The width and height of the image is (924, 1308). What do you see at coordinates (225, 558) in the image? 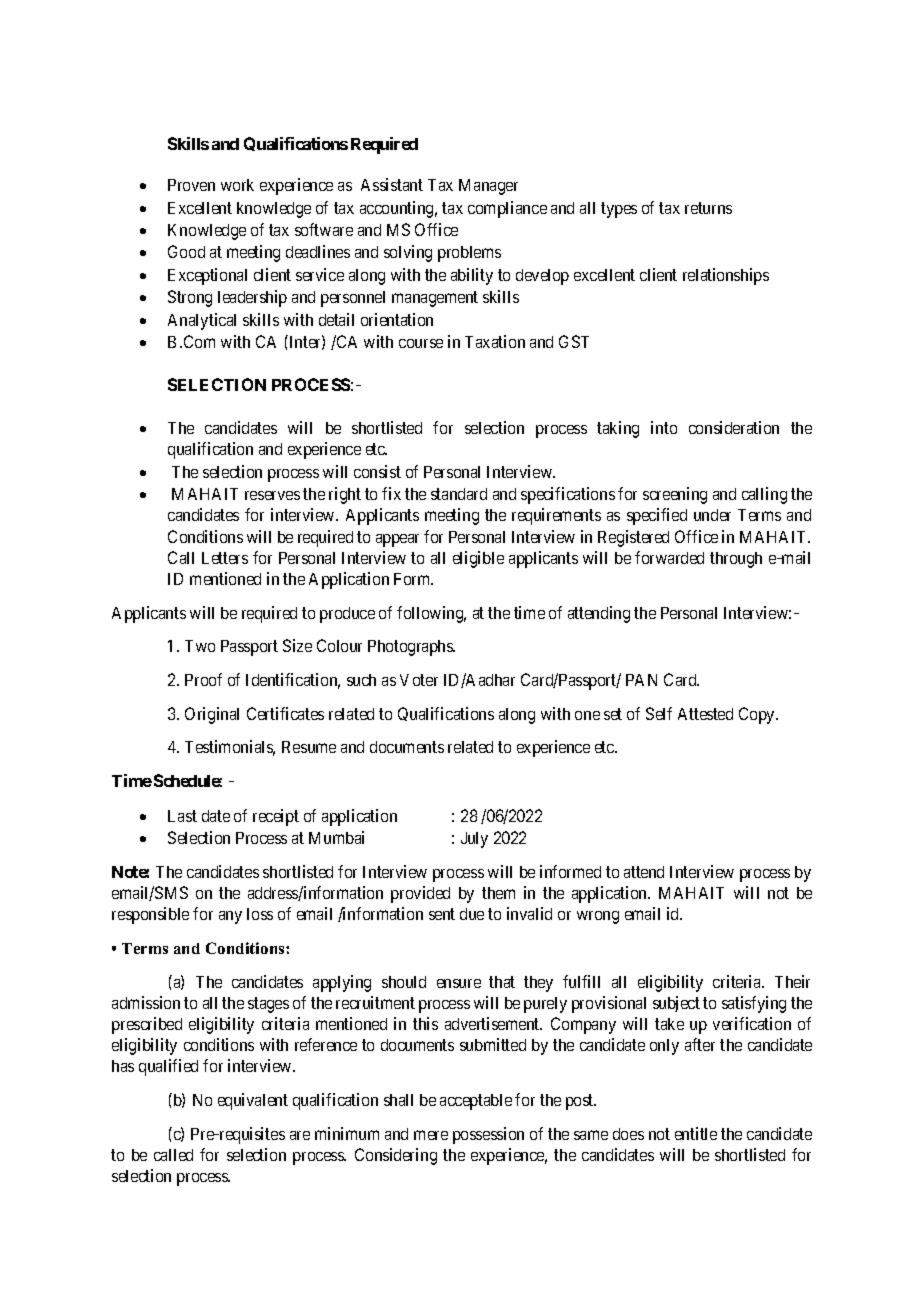
I see `Letters` at bounding box center [225, 558].
